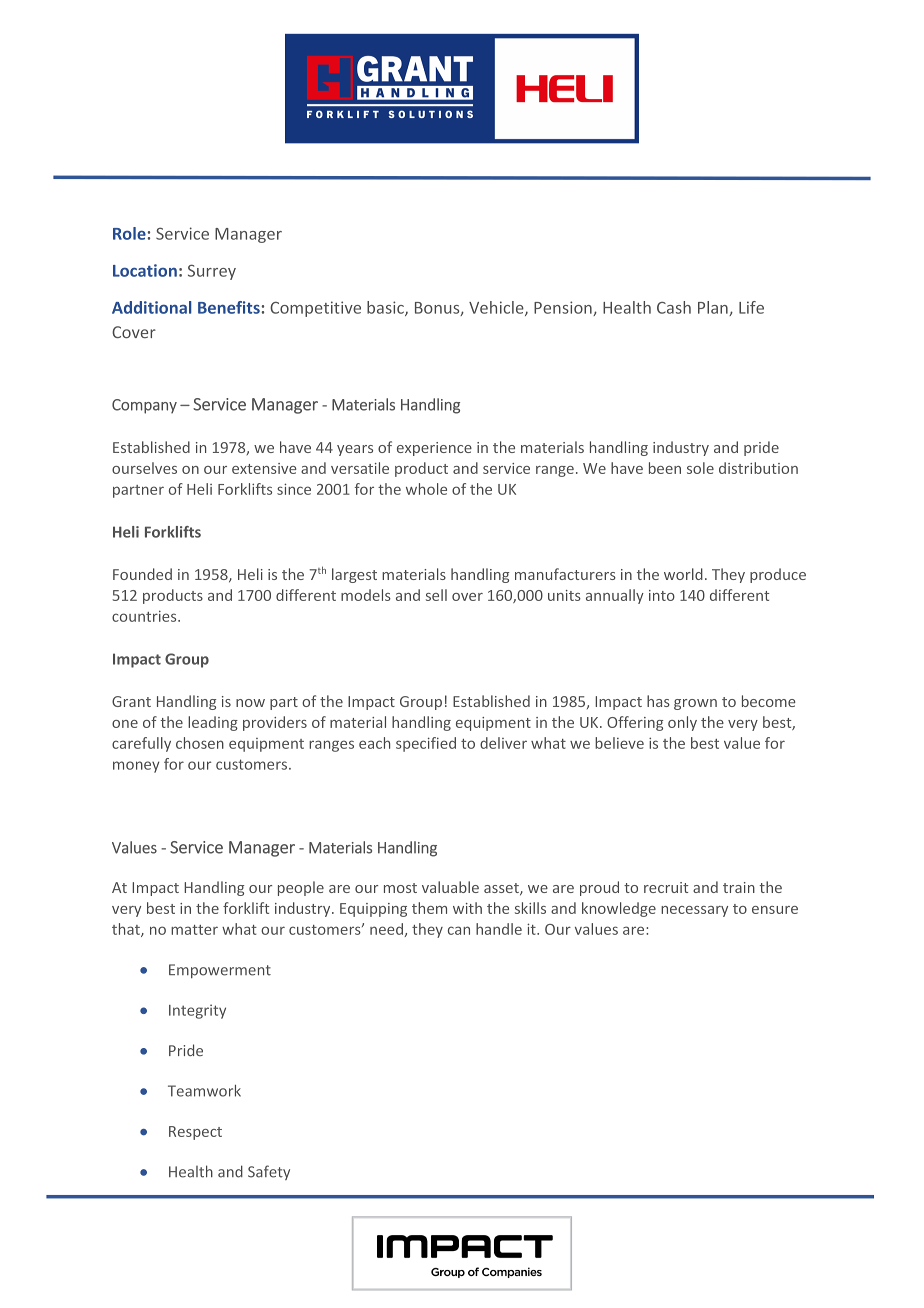 This screenshot has height=1308, width=924. I want to click on extensive, so click(264, 468).
